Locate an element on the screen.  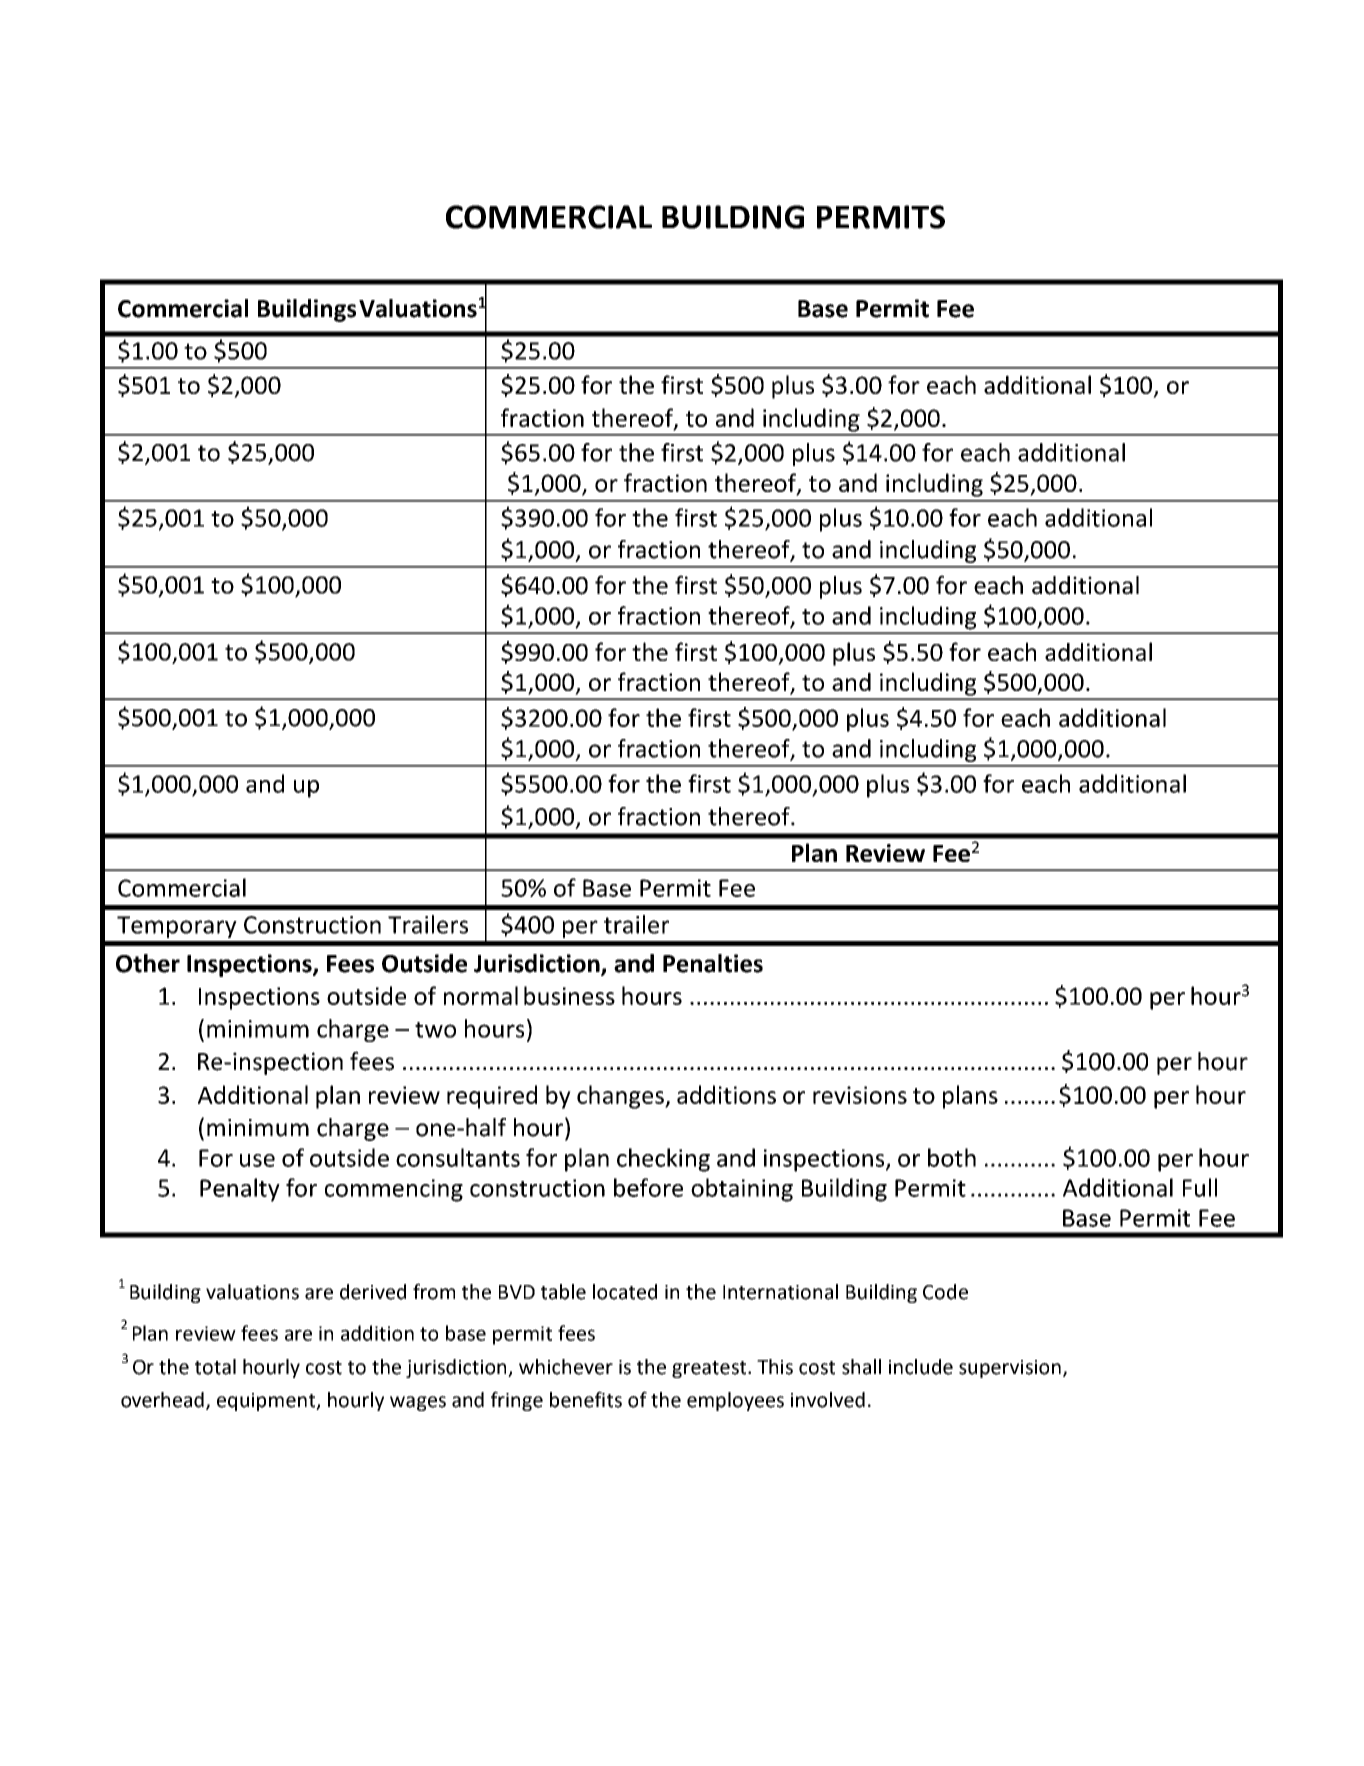
Penalties is located at coordinates (713, 963).
